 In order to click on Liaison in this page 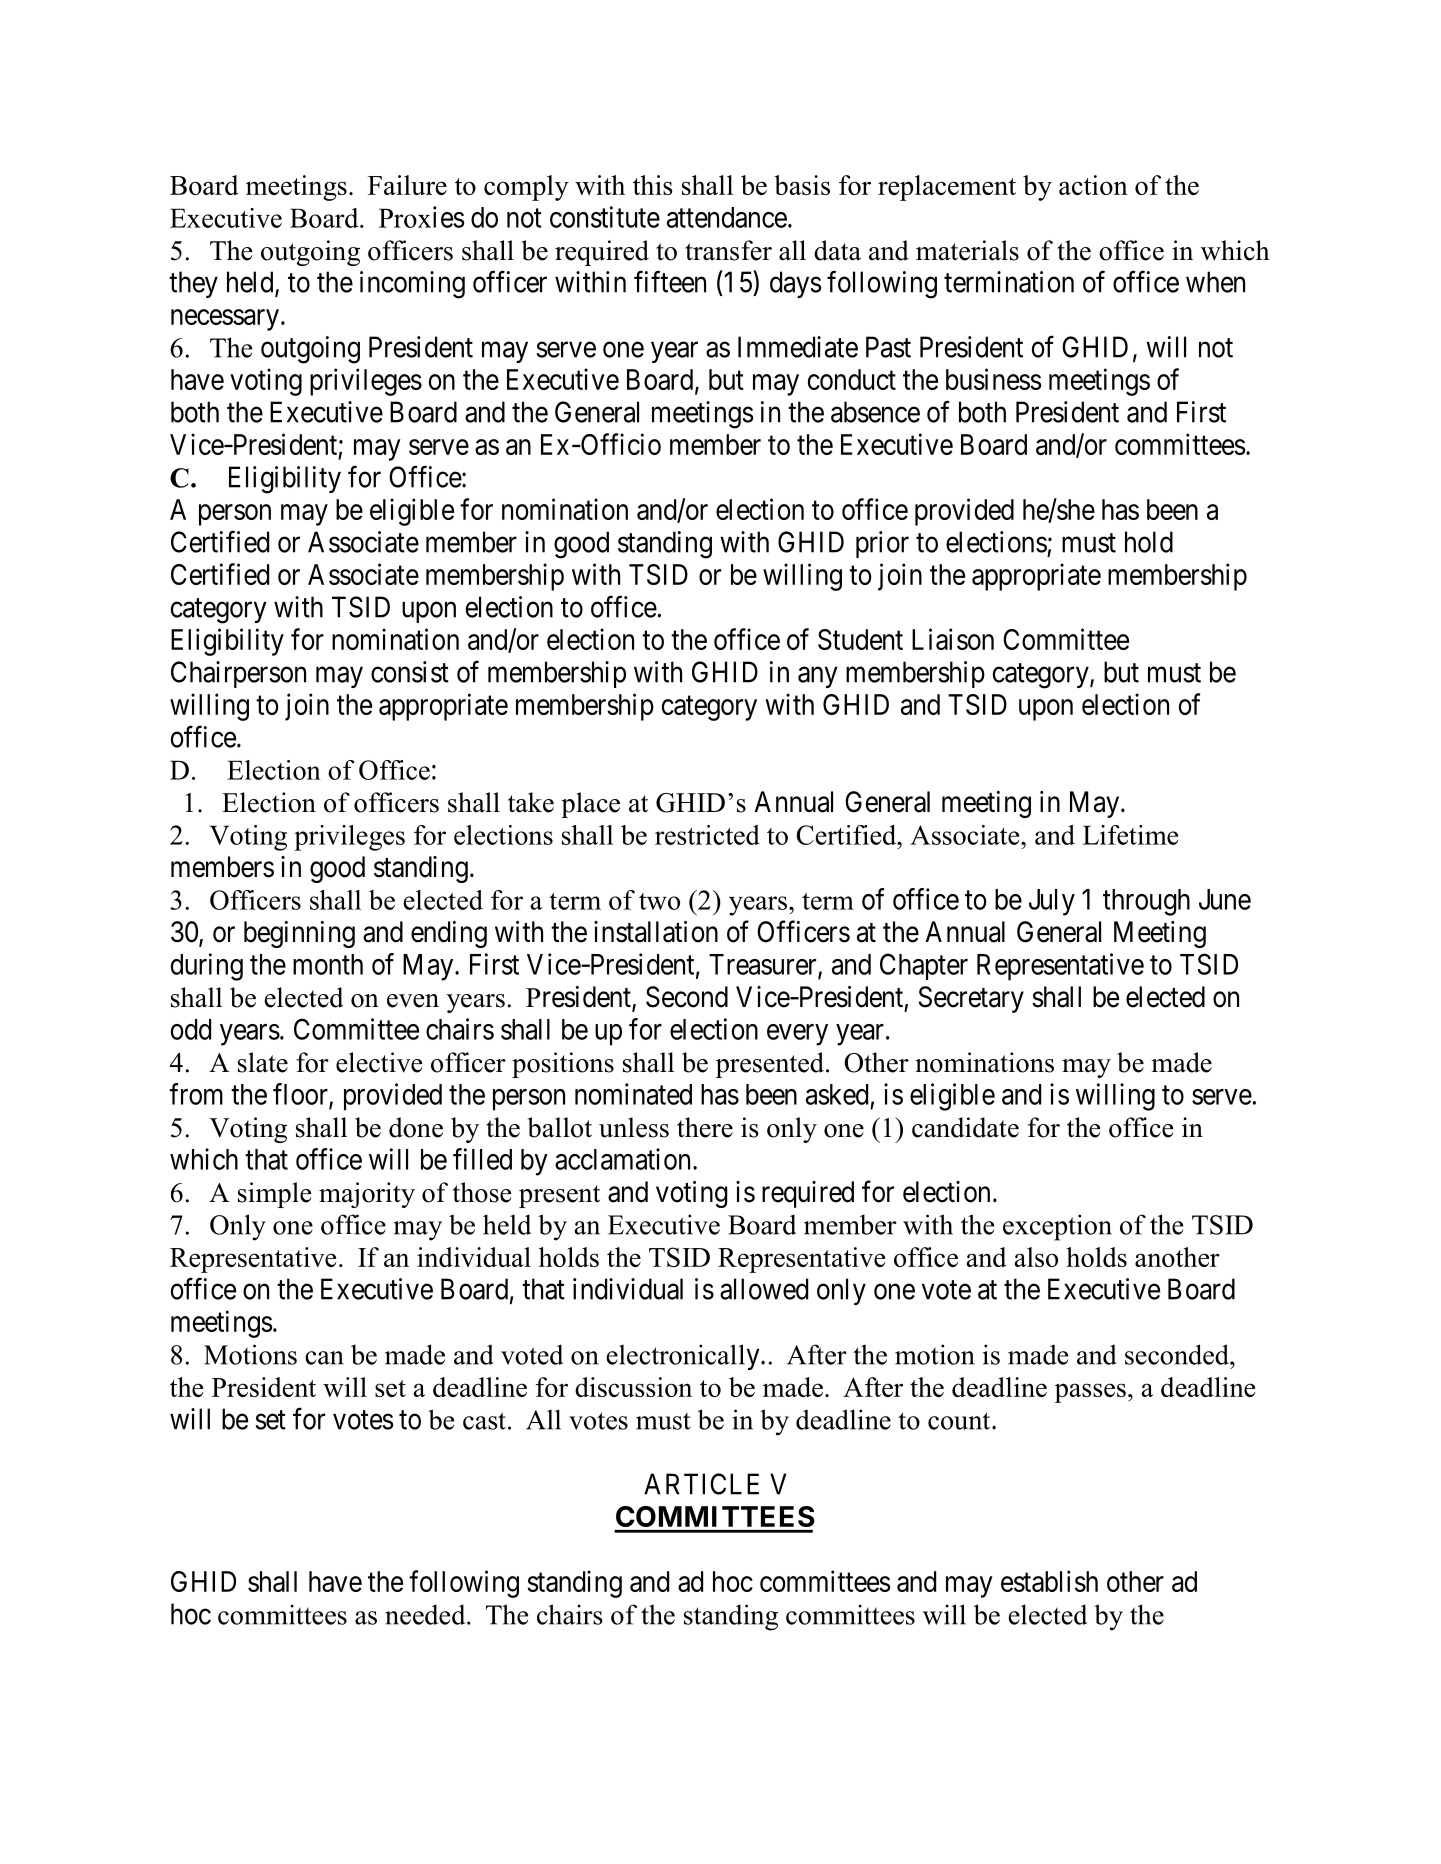, I will do `click(953, 639)`.
